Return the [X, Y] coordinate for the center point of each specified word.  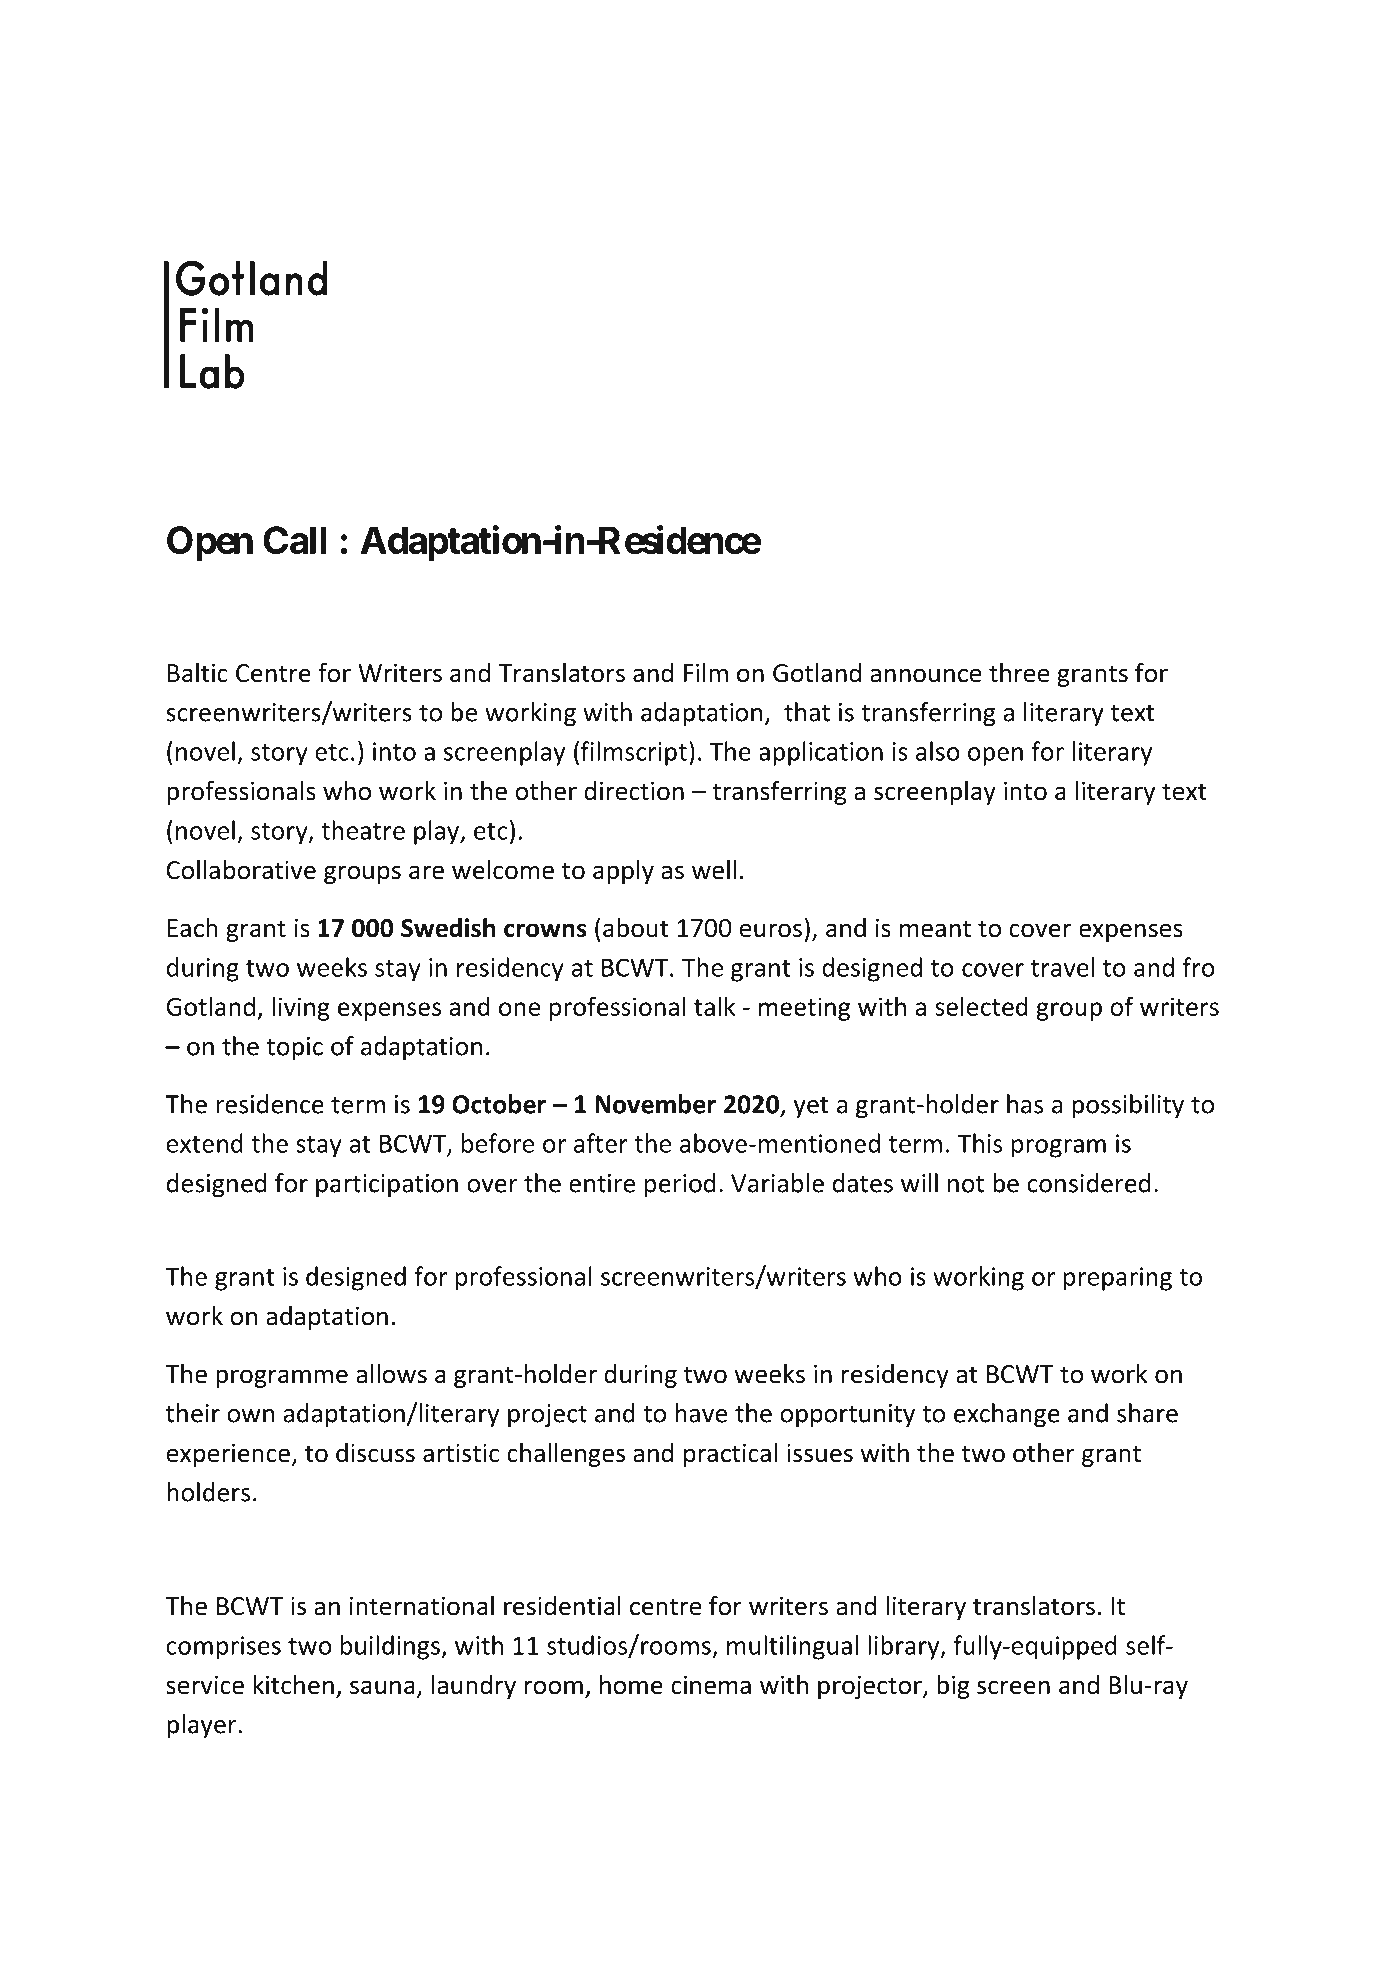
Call [294, 540]
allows [391, 1374]
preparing [1118, 1279]
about [636, 928]
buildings [390, 1647]
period [680, 1185]
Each [193, 928]
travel [1062, 967]
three [1019, 673]
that [807, 712]
